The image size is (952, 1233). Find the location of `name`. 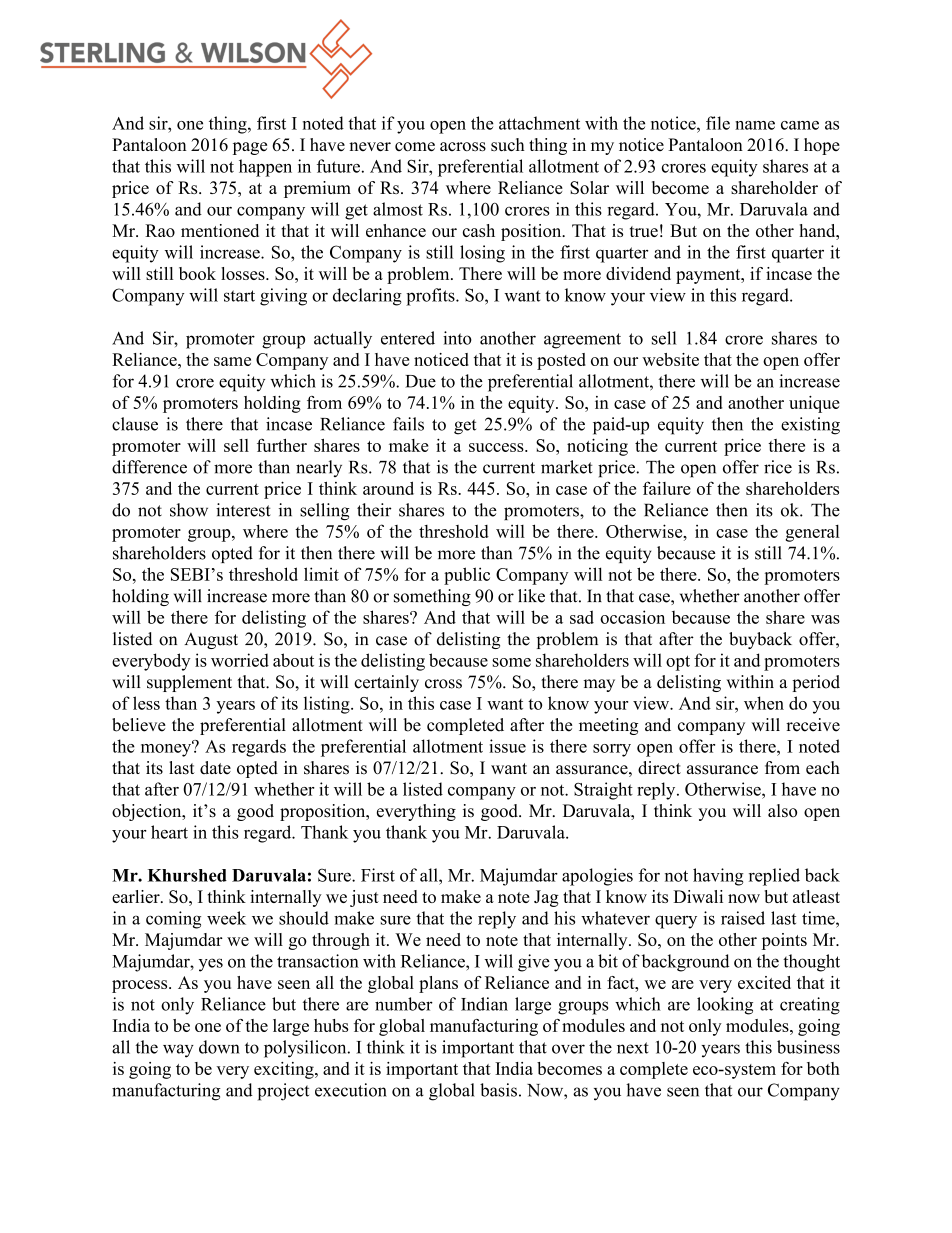

name is located at coordinates (755, 125).
